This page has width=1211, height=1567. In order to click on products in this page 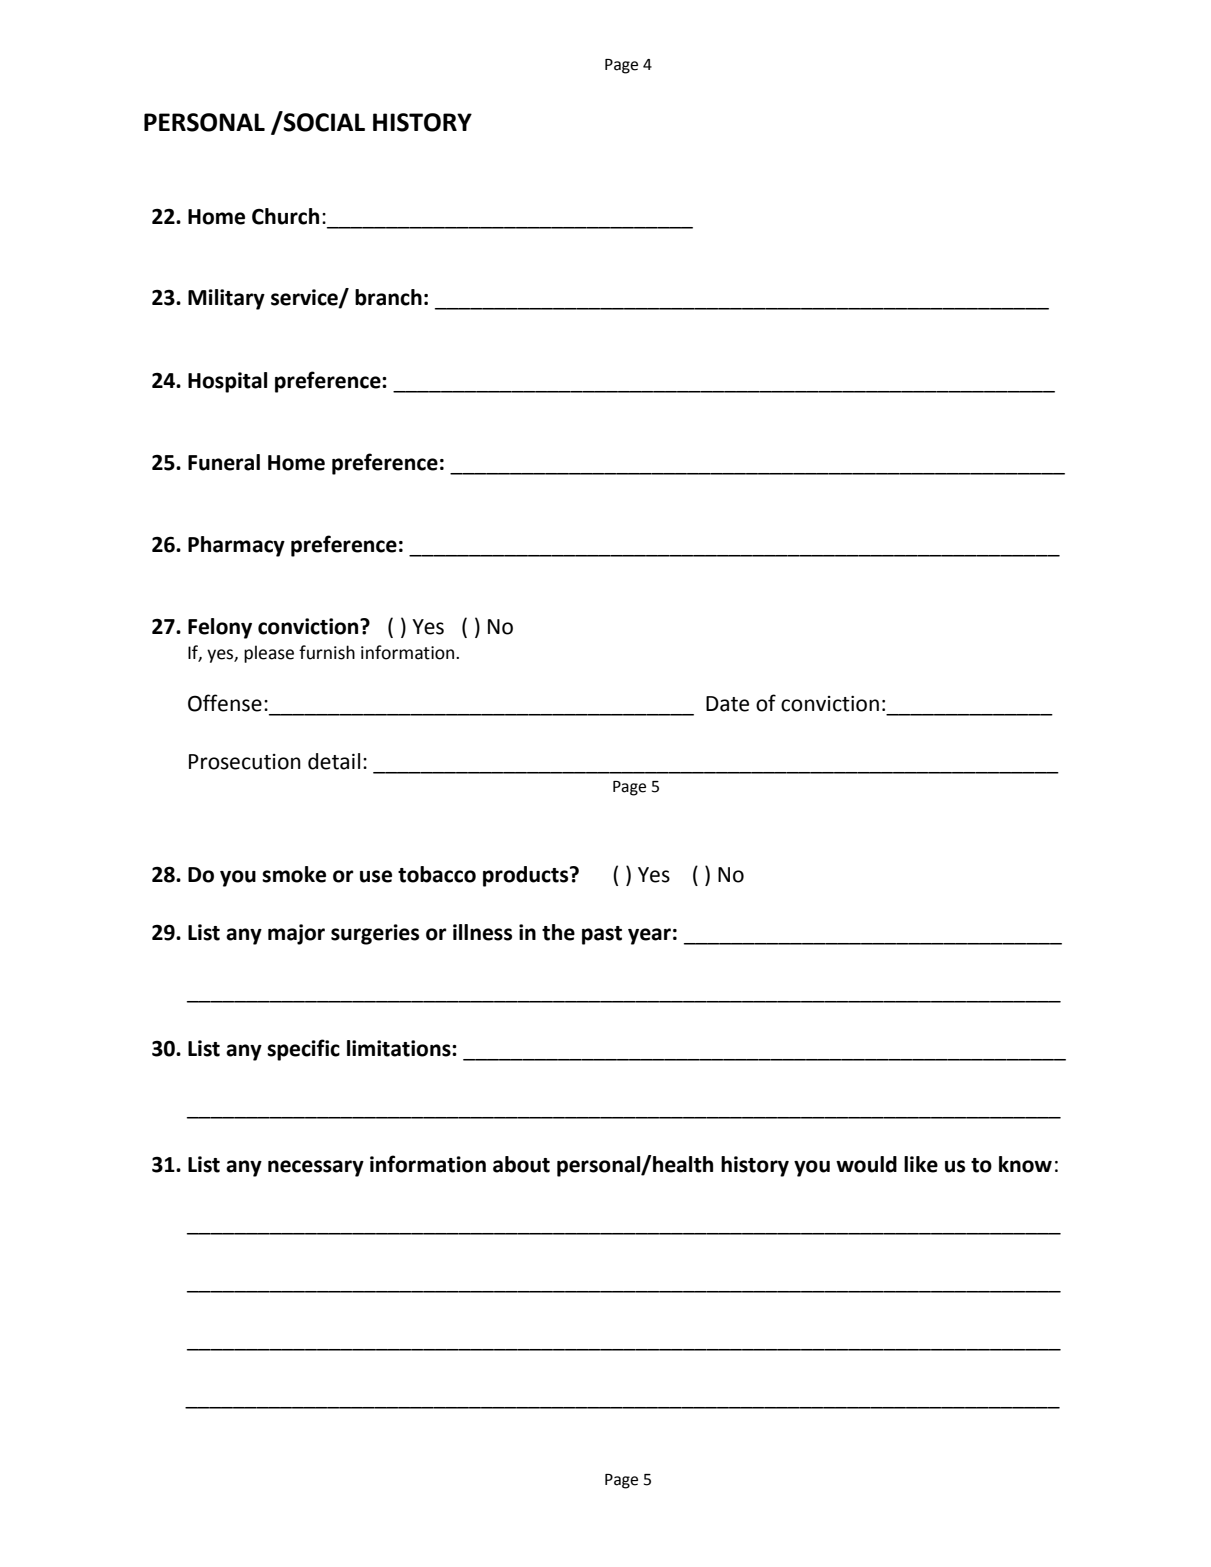, I will do `click(527, 876)`.
